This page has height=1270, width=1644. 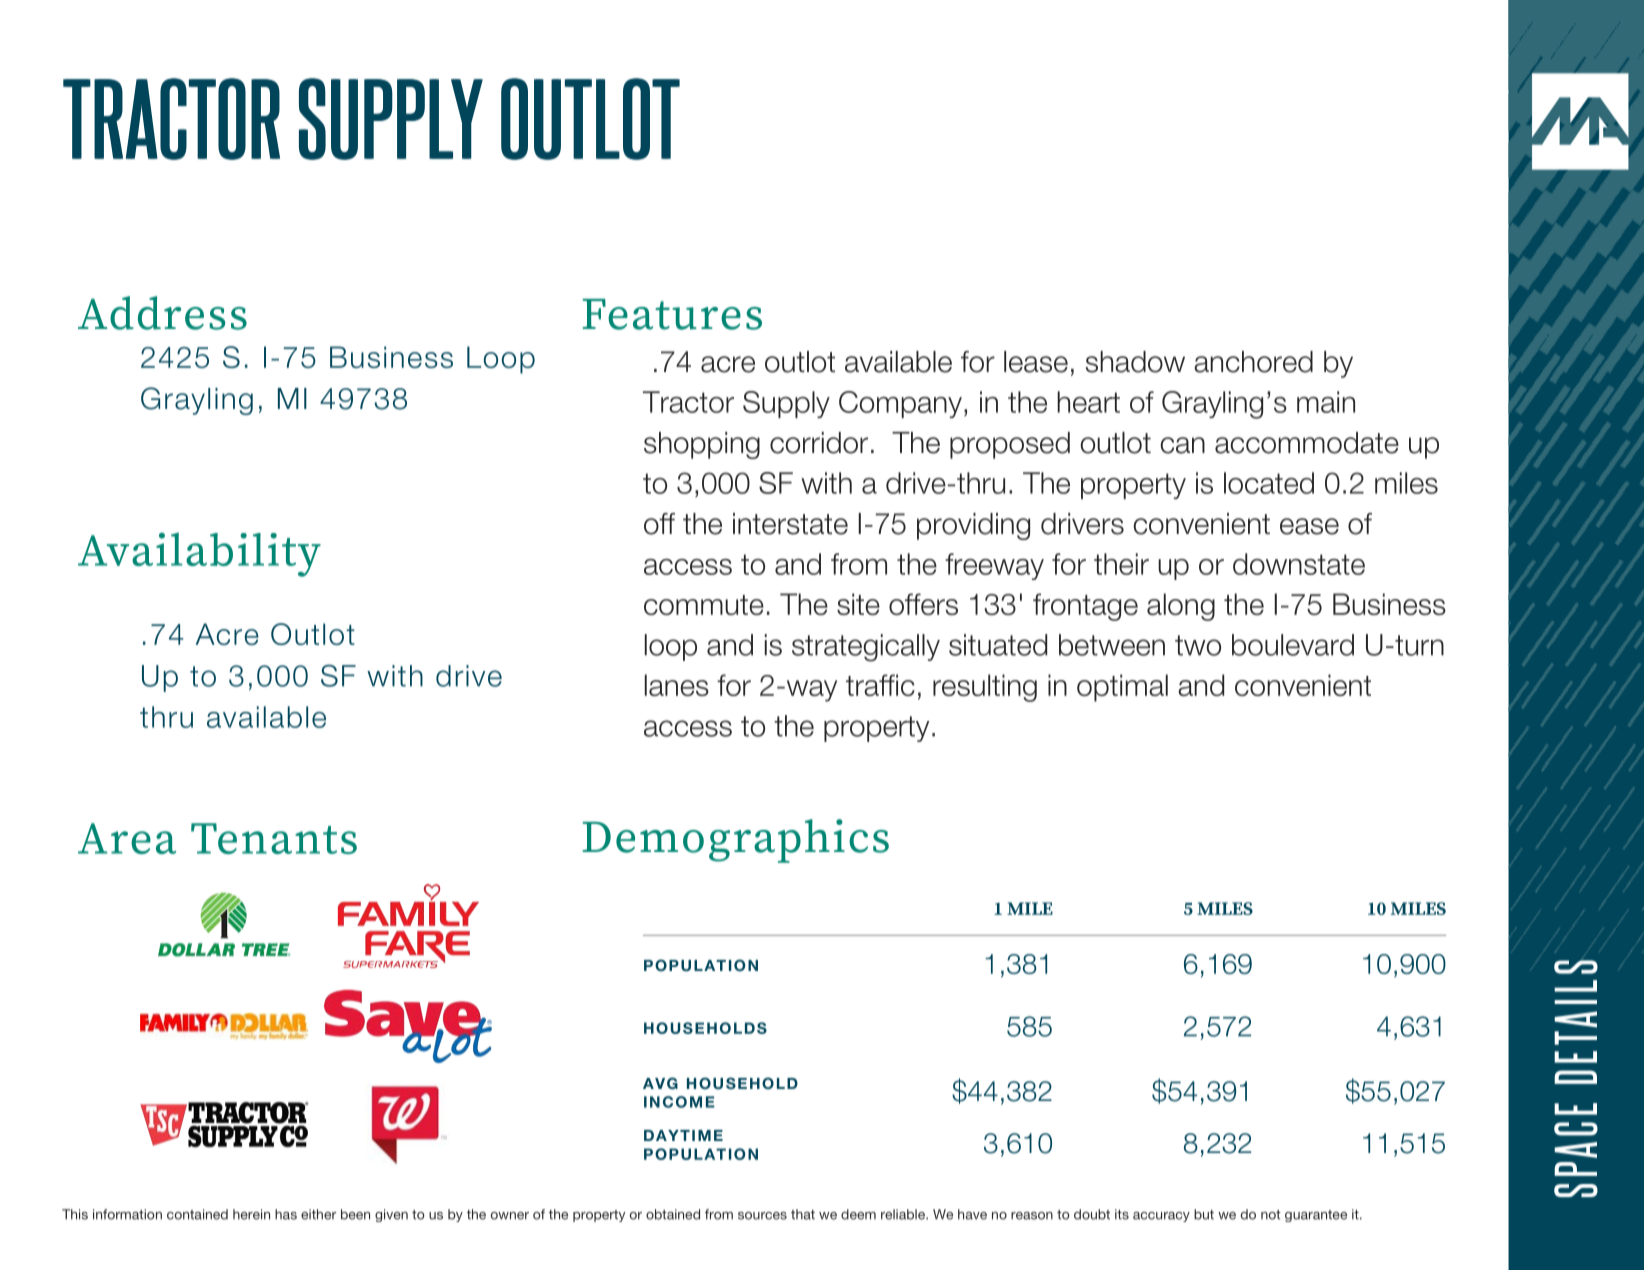 I want to click on obtained, so click(x=673, y=1214).
